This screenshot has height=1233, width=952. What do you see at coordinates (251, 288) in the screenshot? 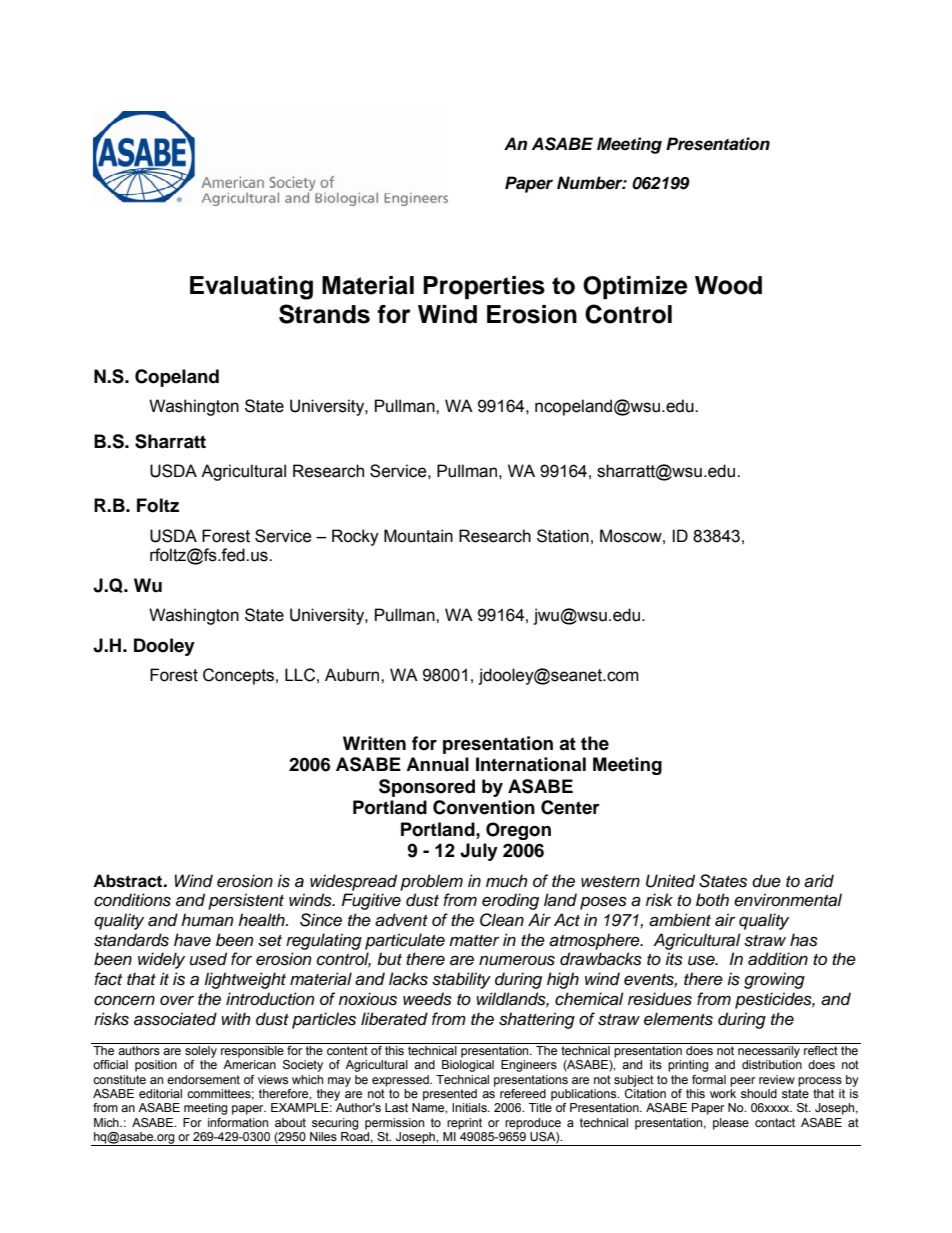
I see `Evaluating` at bounding box center [251, 288].
